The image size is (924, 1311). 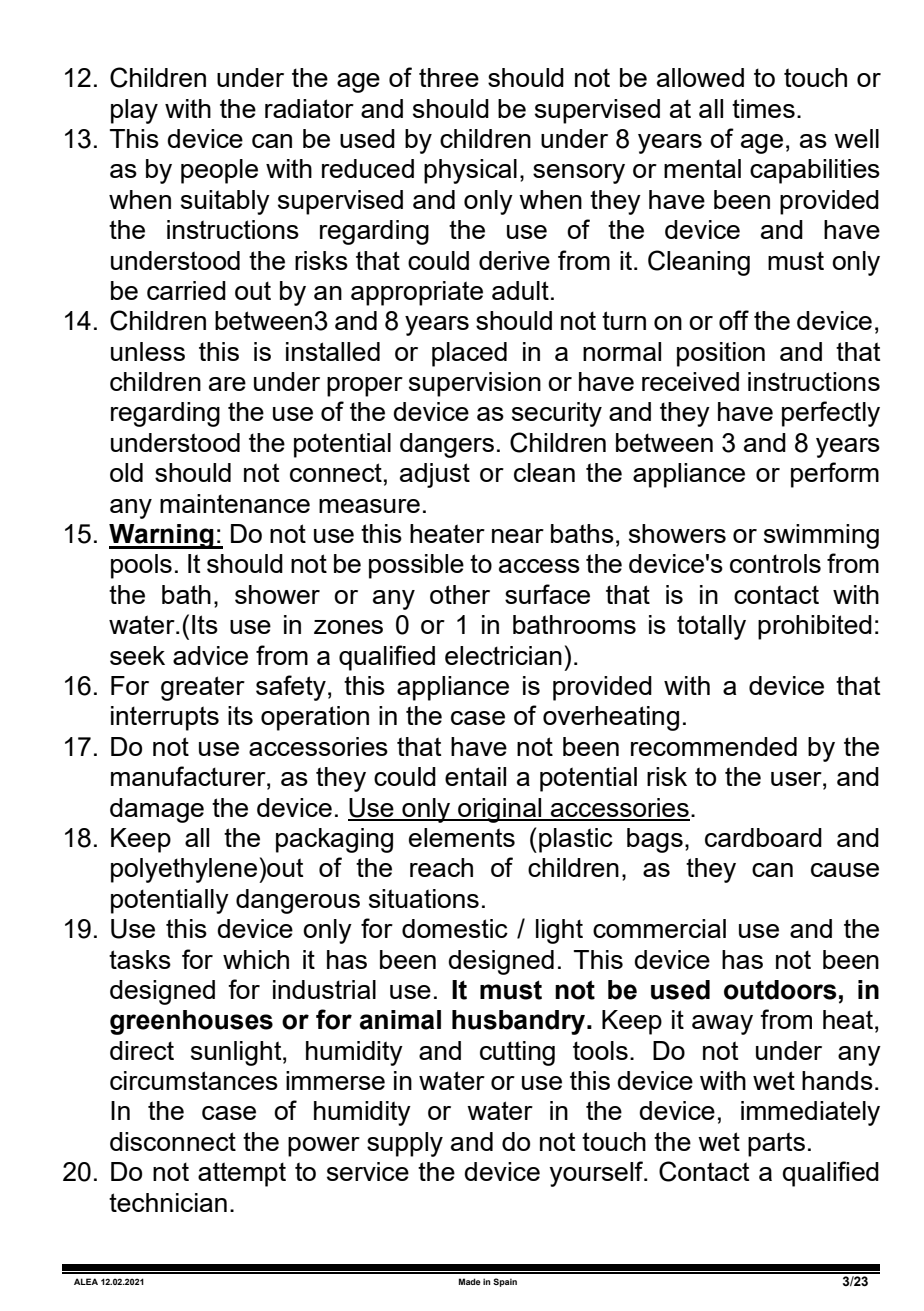 I want to click on play, so click(x=134, y=111).
